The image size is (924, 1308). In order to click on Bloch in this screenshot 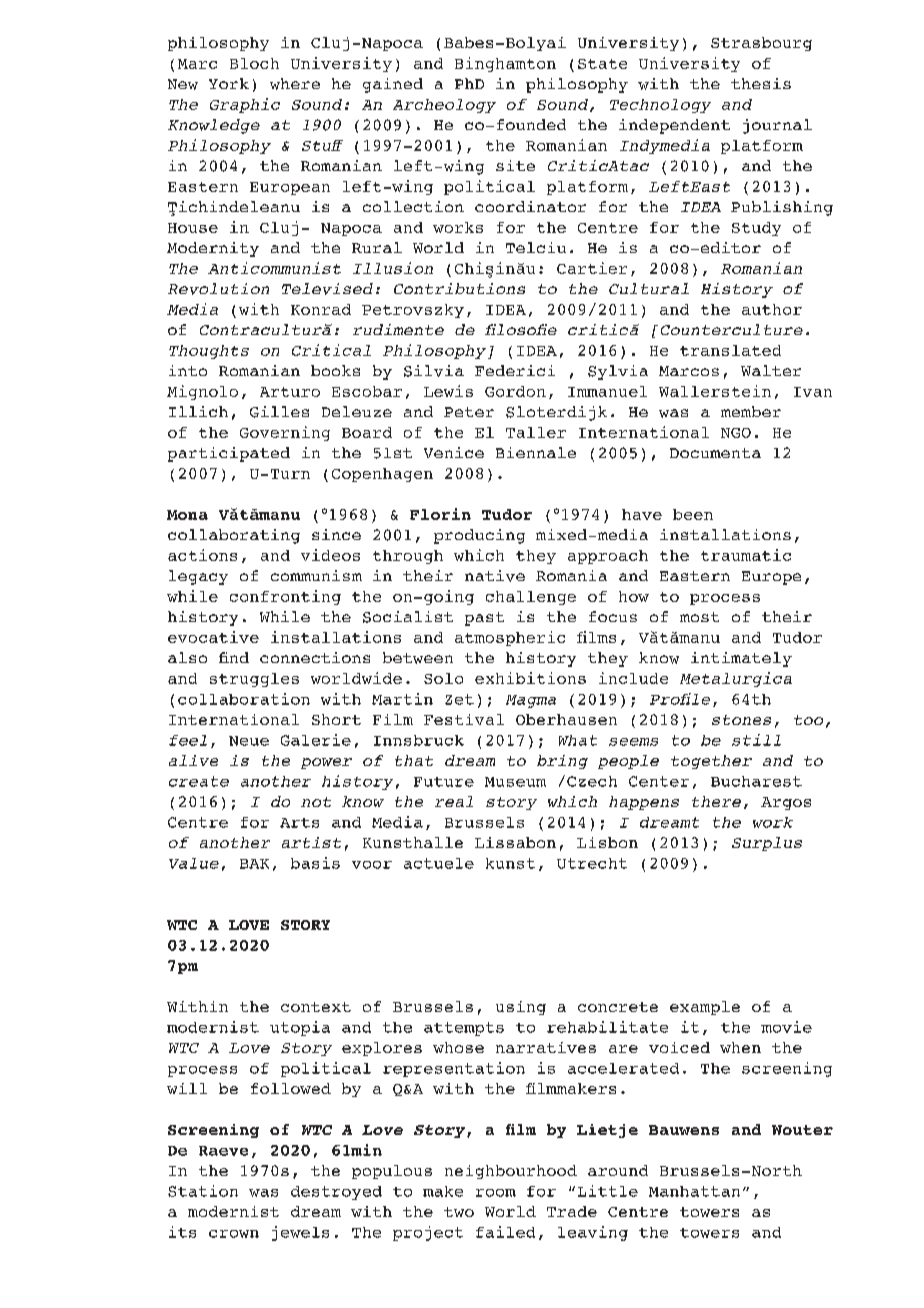, I will do `click(254, 63)`.
